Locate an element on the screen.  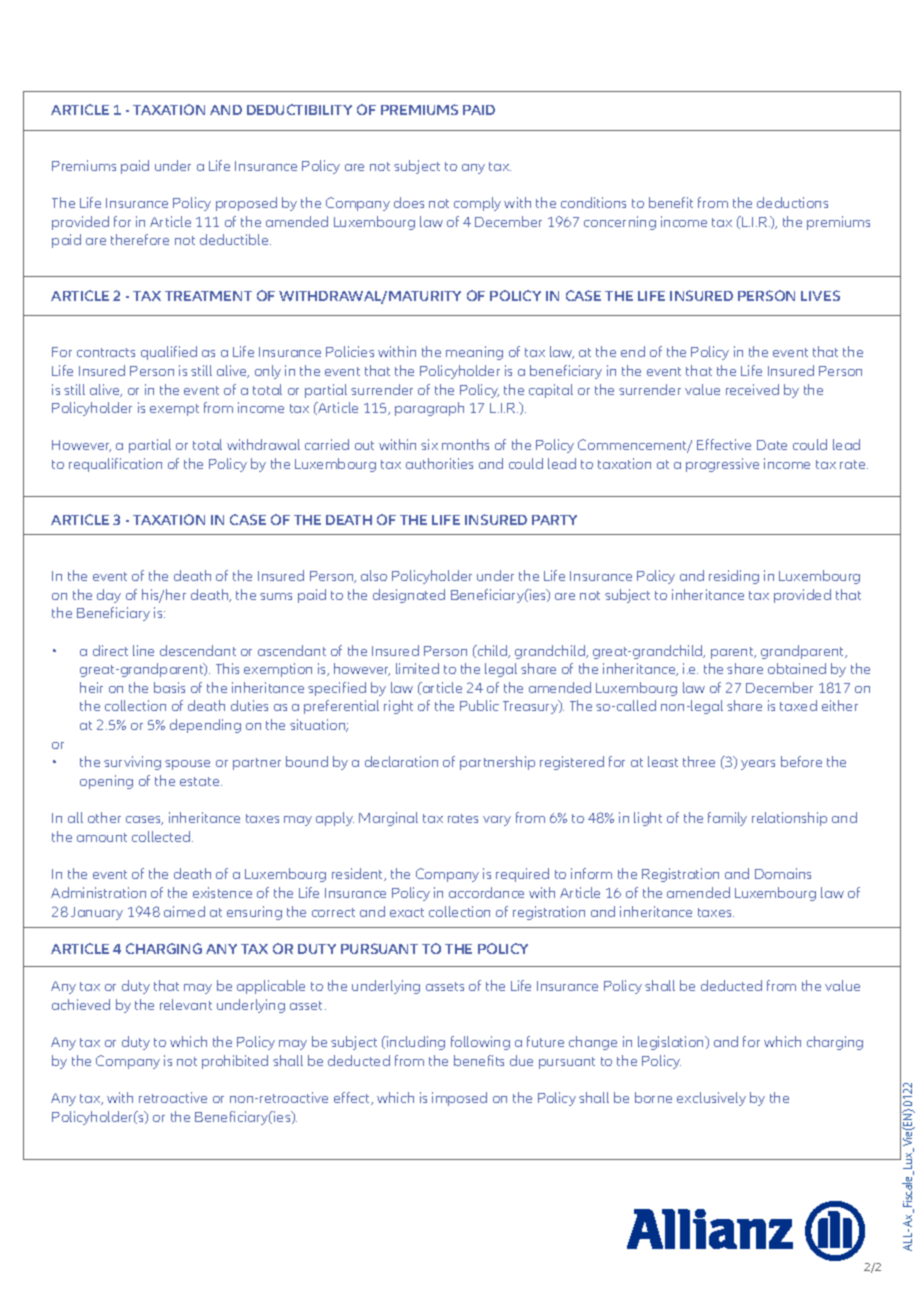
months is located at coordinates (465, 444).
